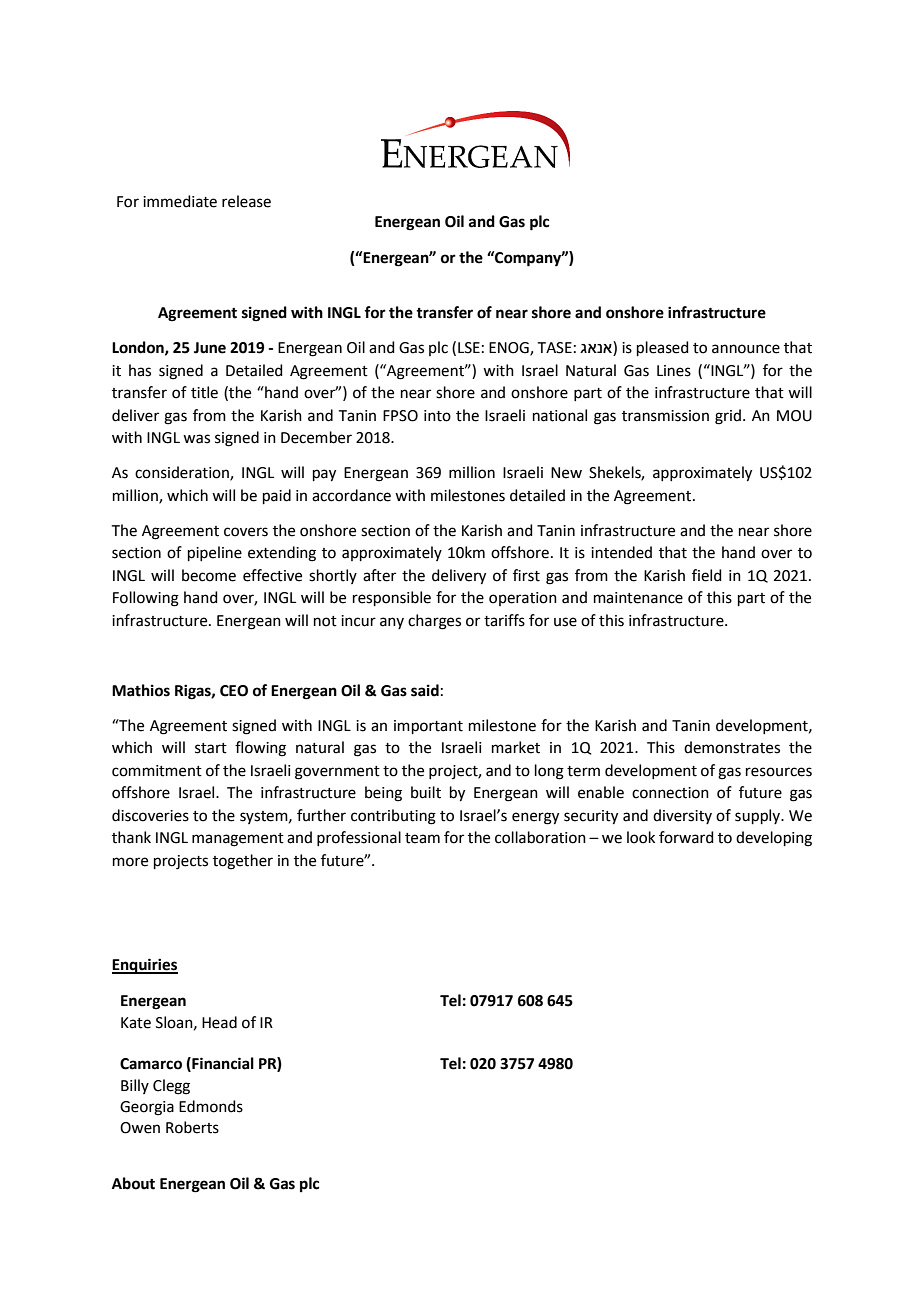 This screenshot has width=924, height=1308. I want to click on said, so click(425, 690).
